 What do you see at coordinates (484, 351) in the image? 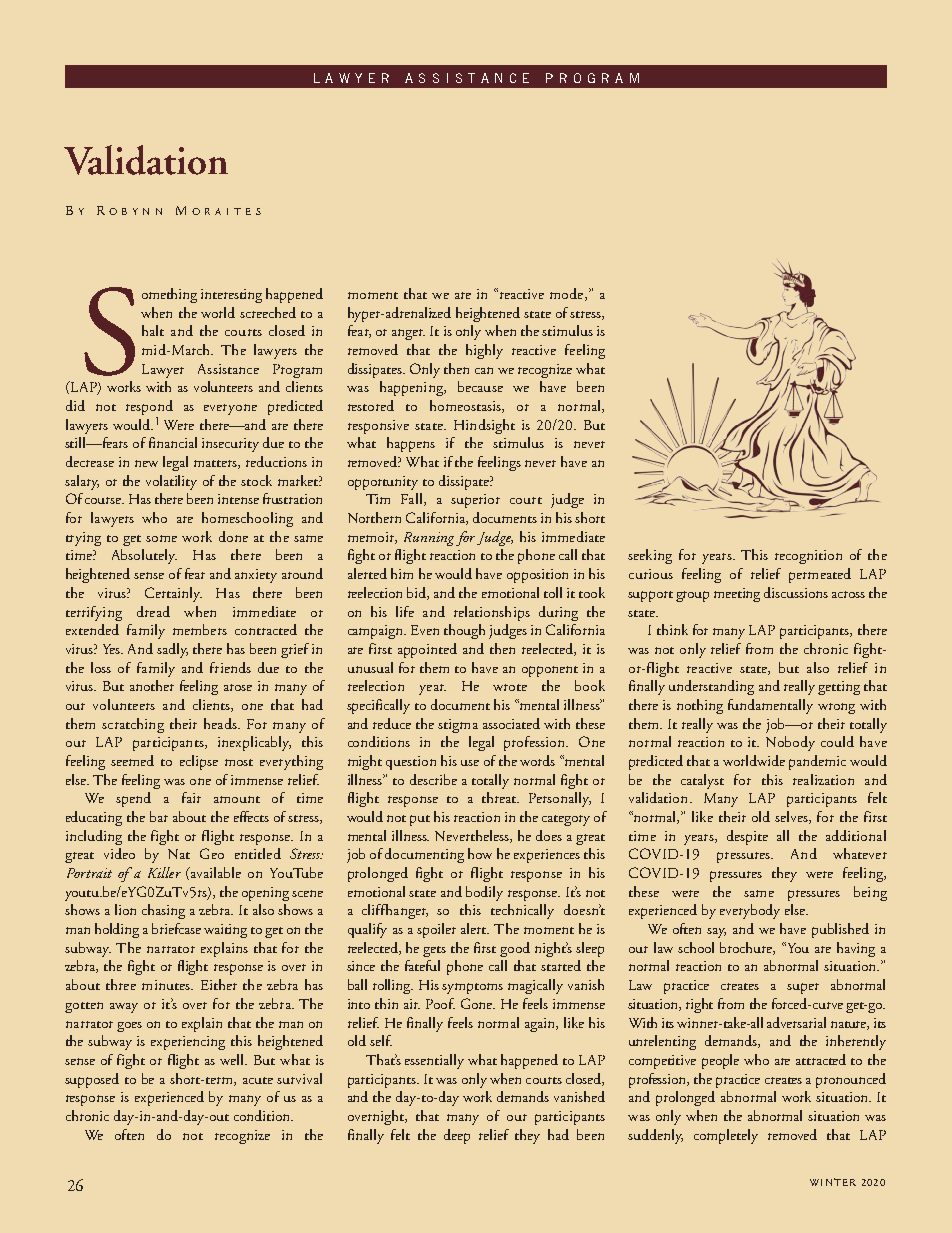
I see `highly` at bounding box center [484, 351].
